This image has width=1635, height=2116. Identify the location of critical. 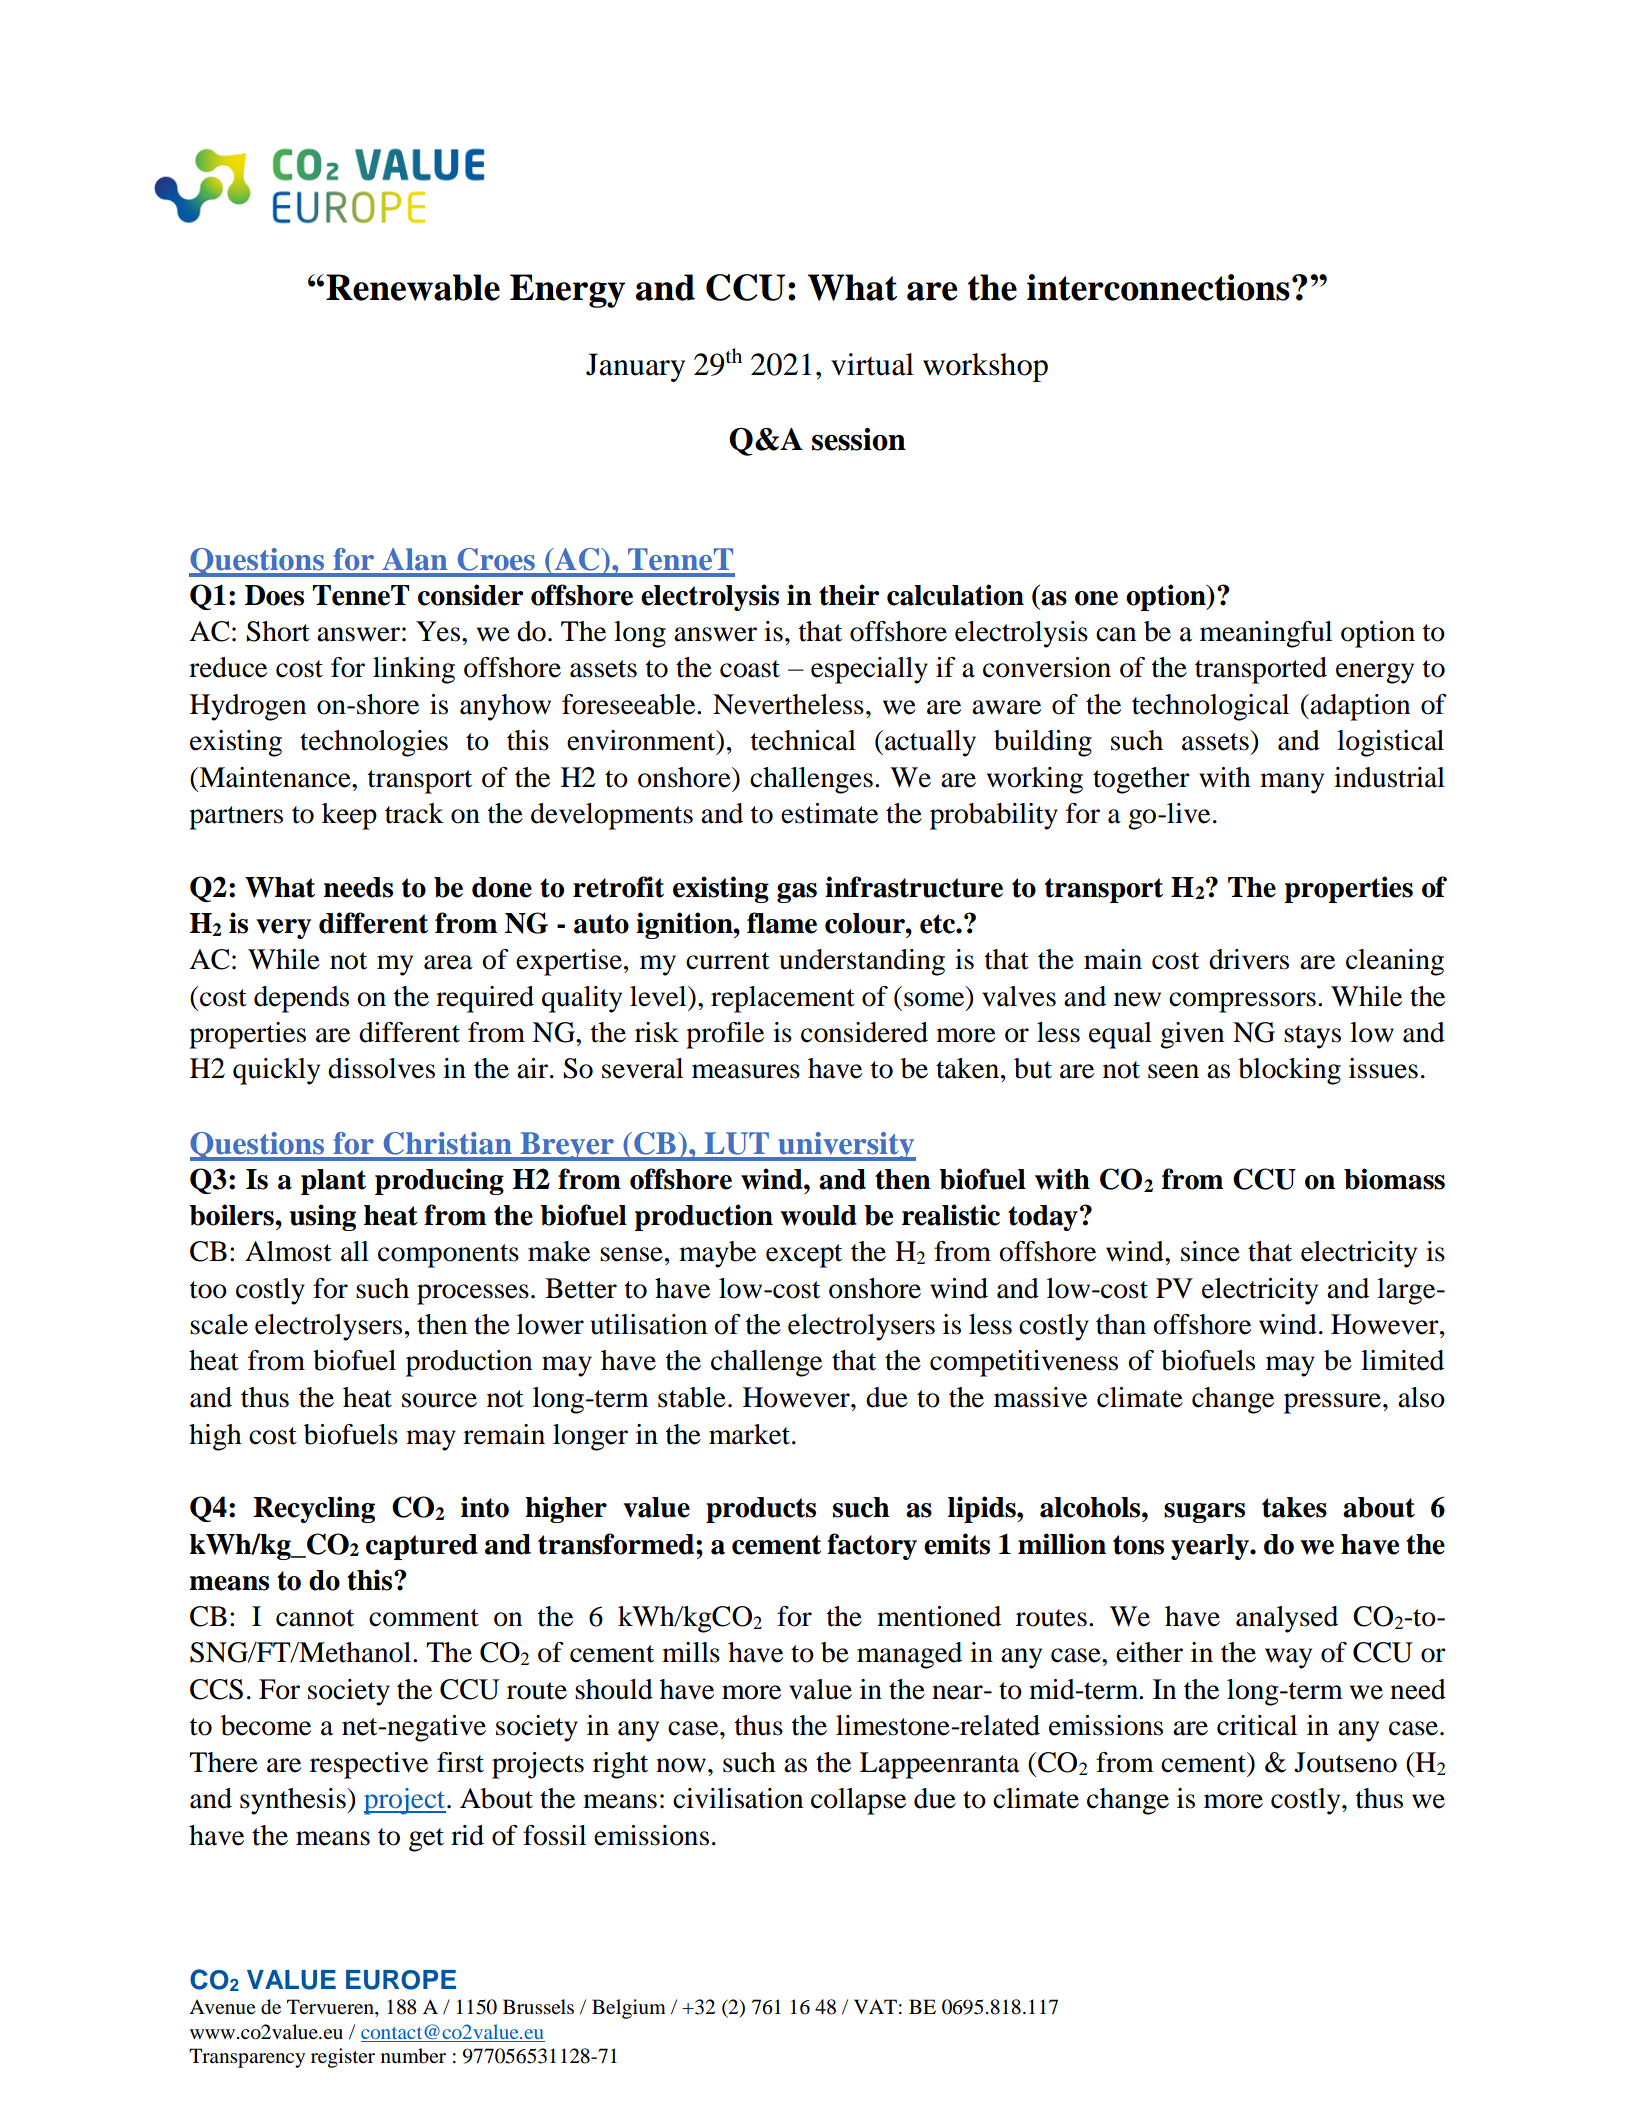
(1257, 1725).
